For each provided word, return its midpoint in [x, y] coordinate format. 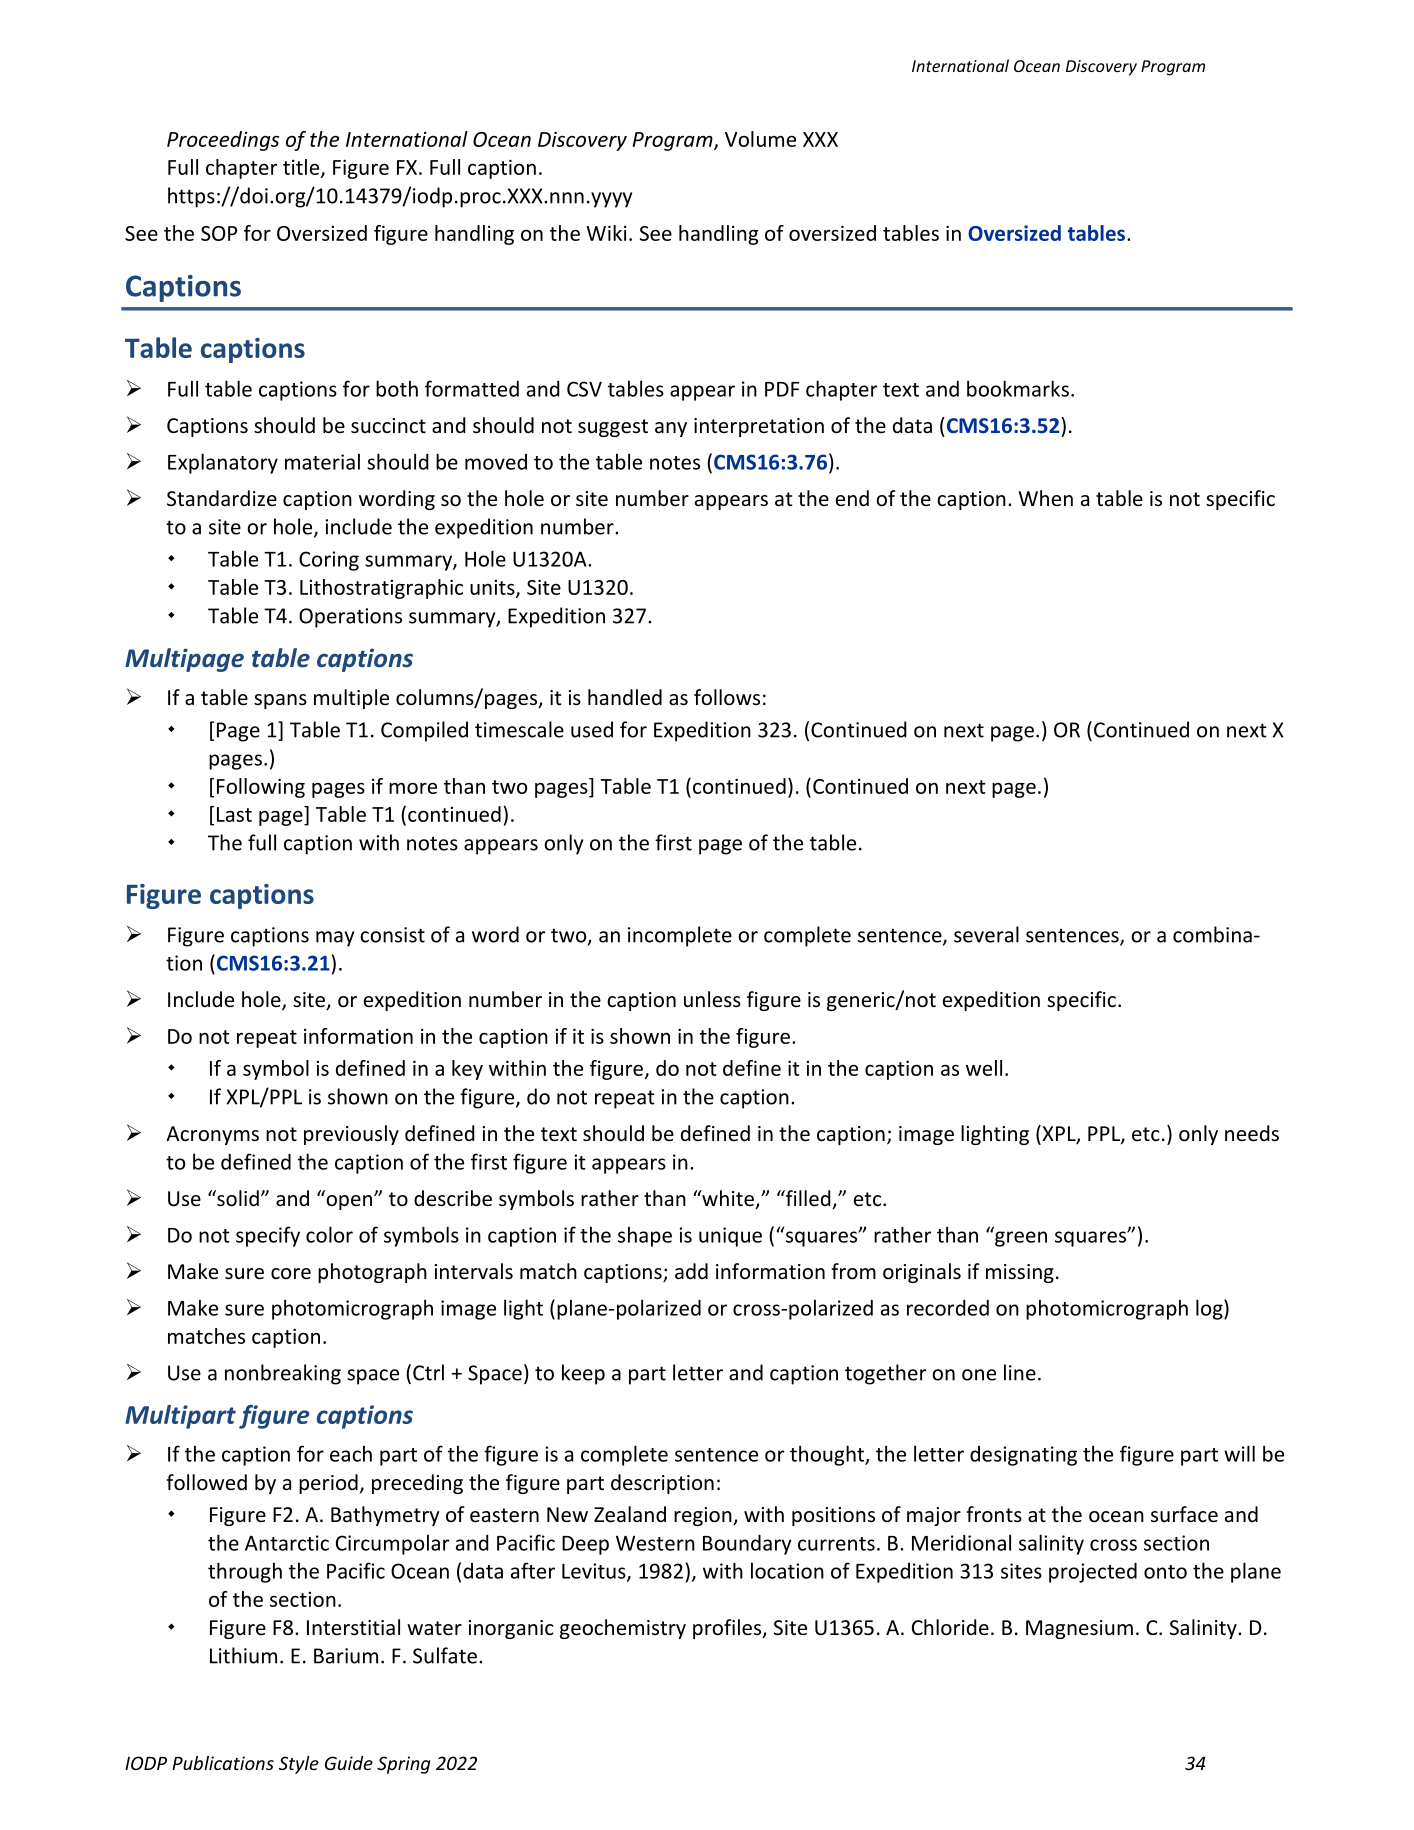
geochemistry [623, 1629]
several [986, 934]
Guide [349, 1763]
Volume [760, 139]
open [348, 1201]
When [1046, 498]
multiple [351, 699]
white [728, 1199]
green [1021, 1239]
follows [727, 697]
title [302, 168]
